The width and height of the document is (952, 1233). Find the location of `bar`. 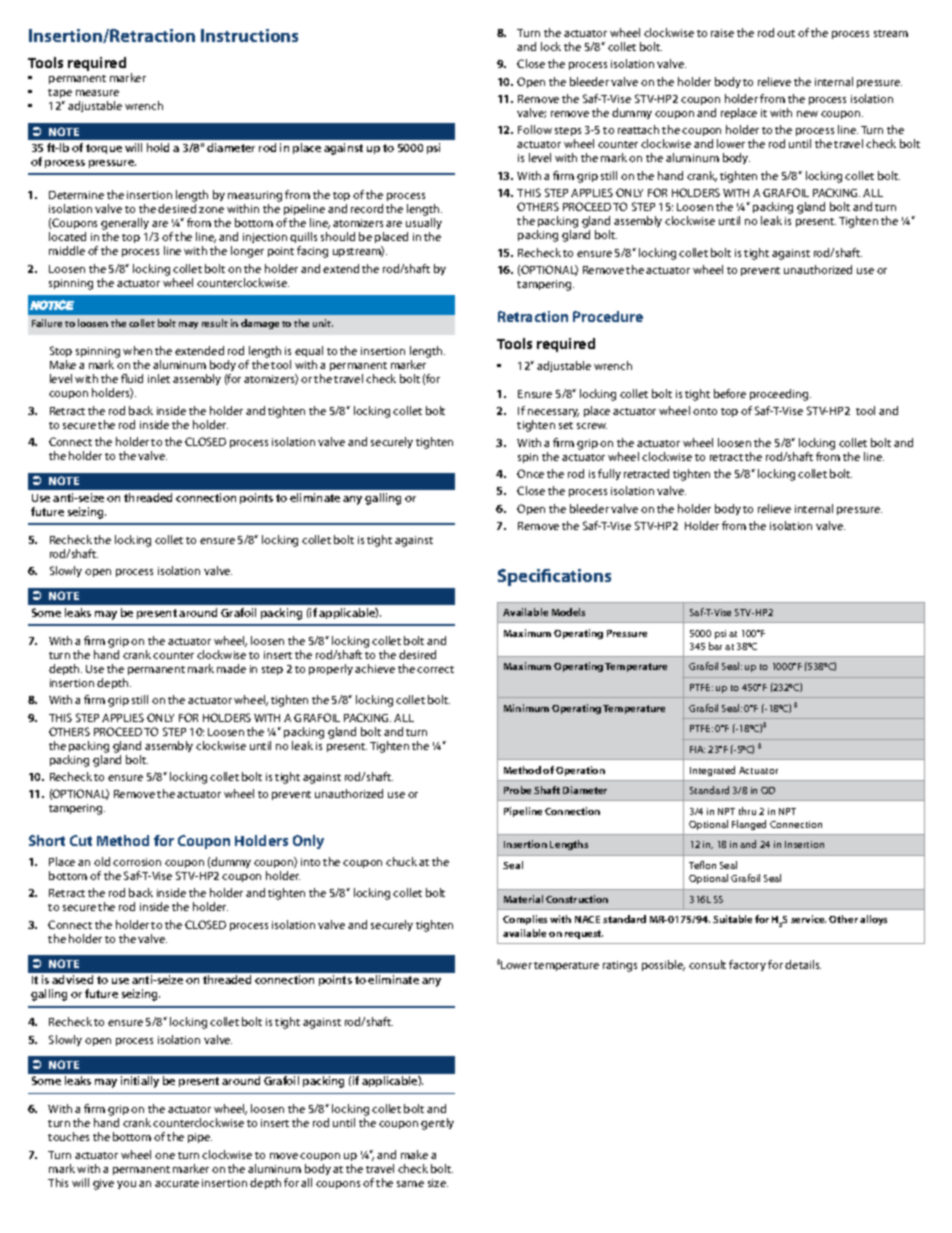

bar is located at coordinates (715, 646).
